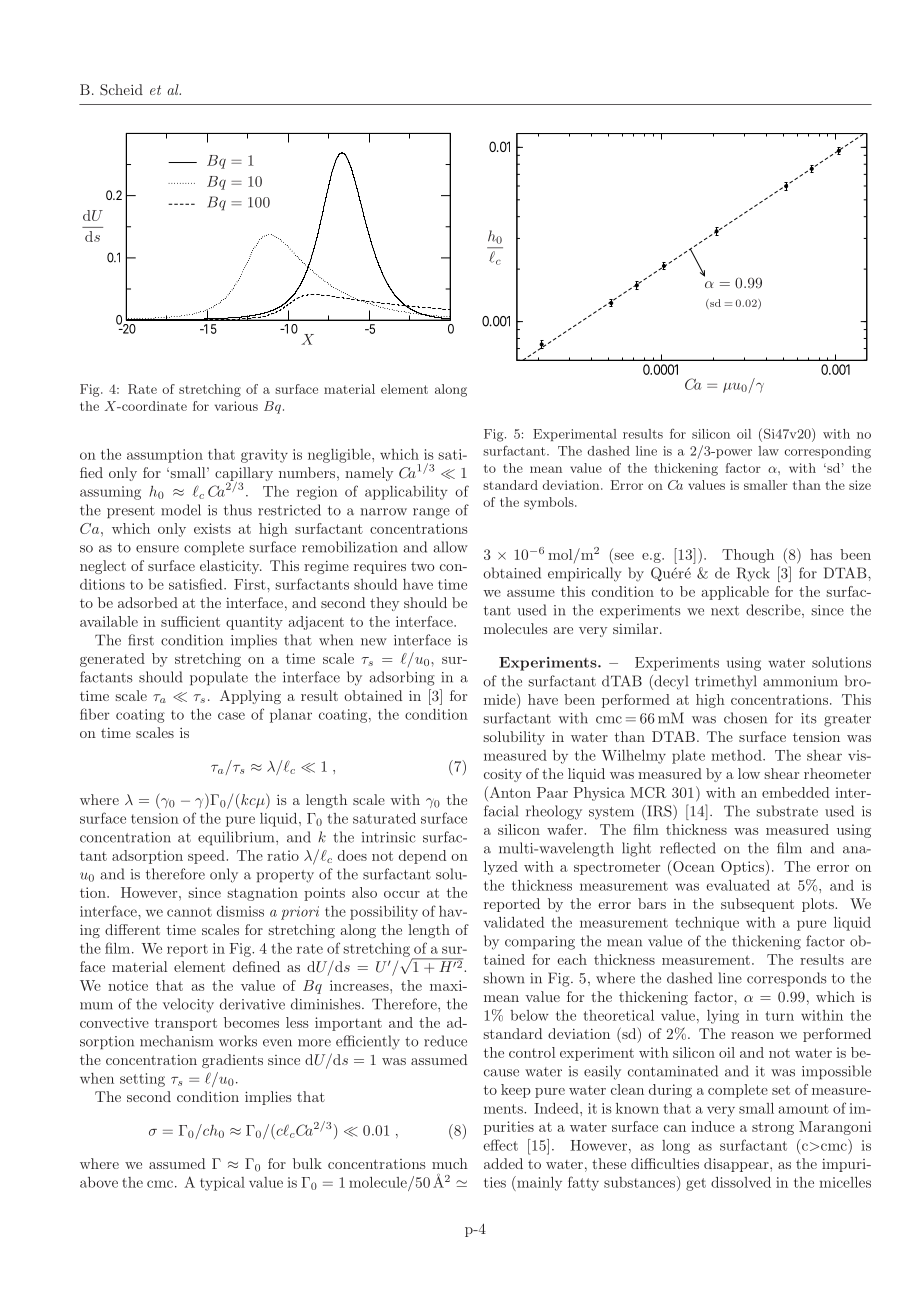  I want to click on various, so click(236, 406).
